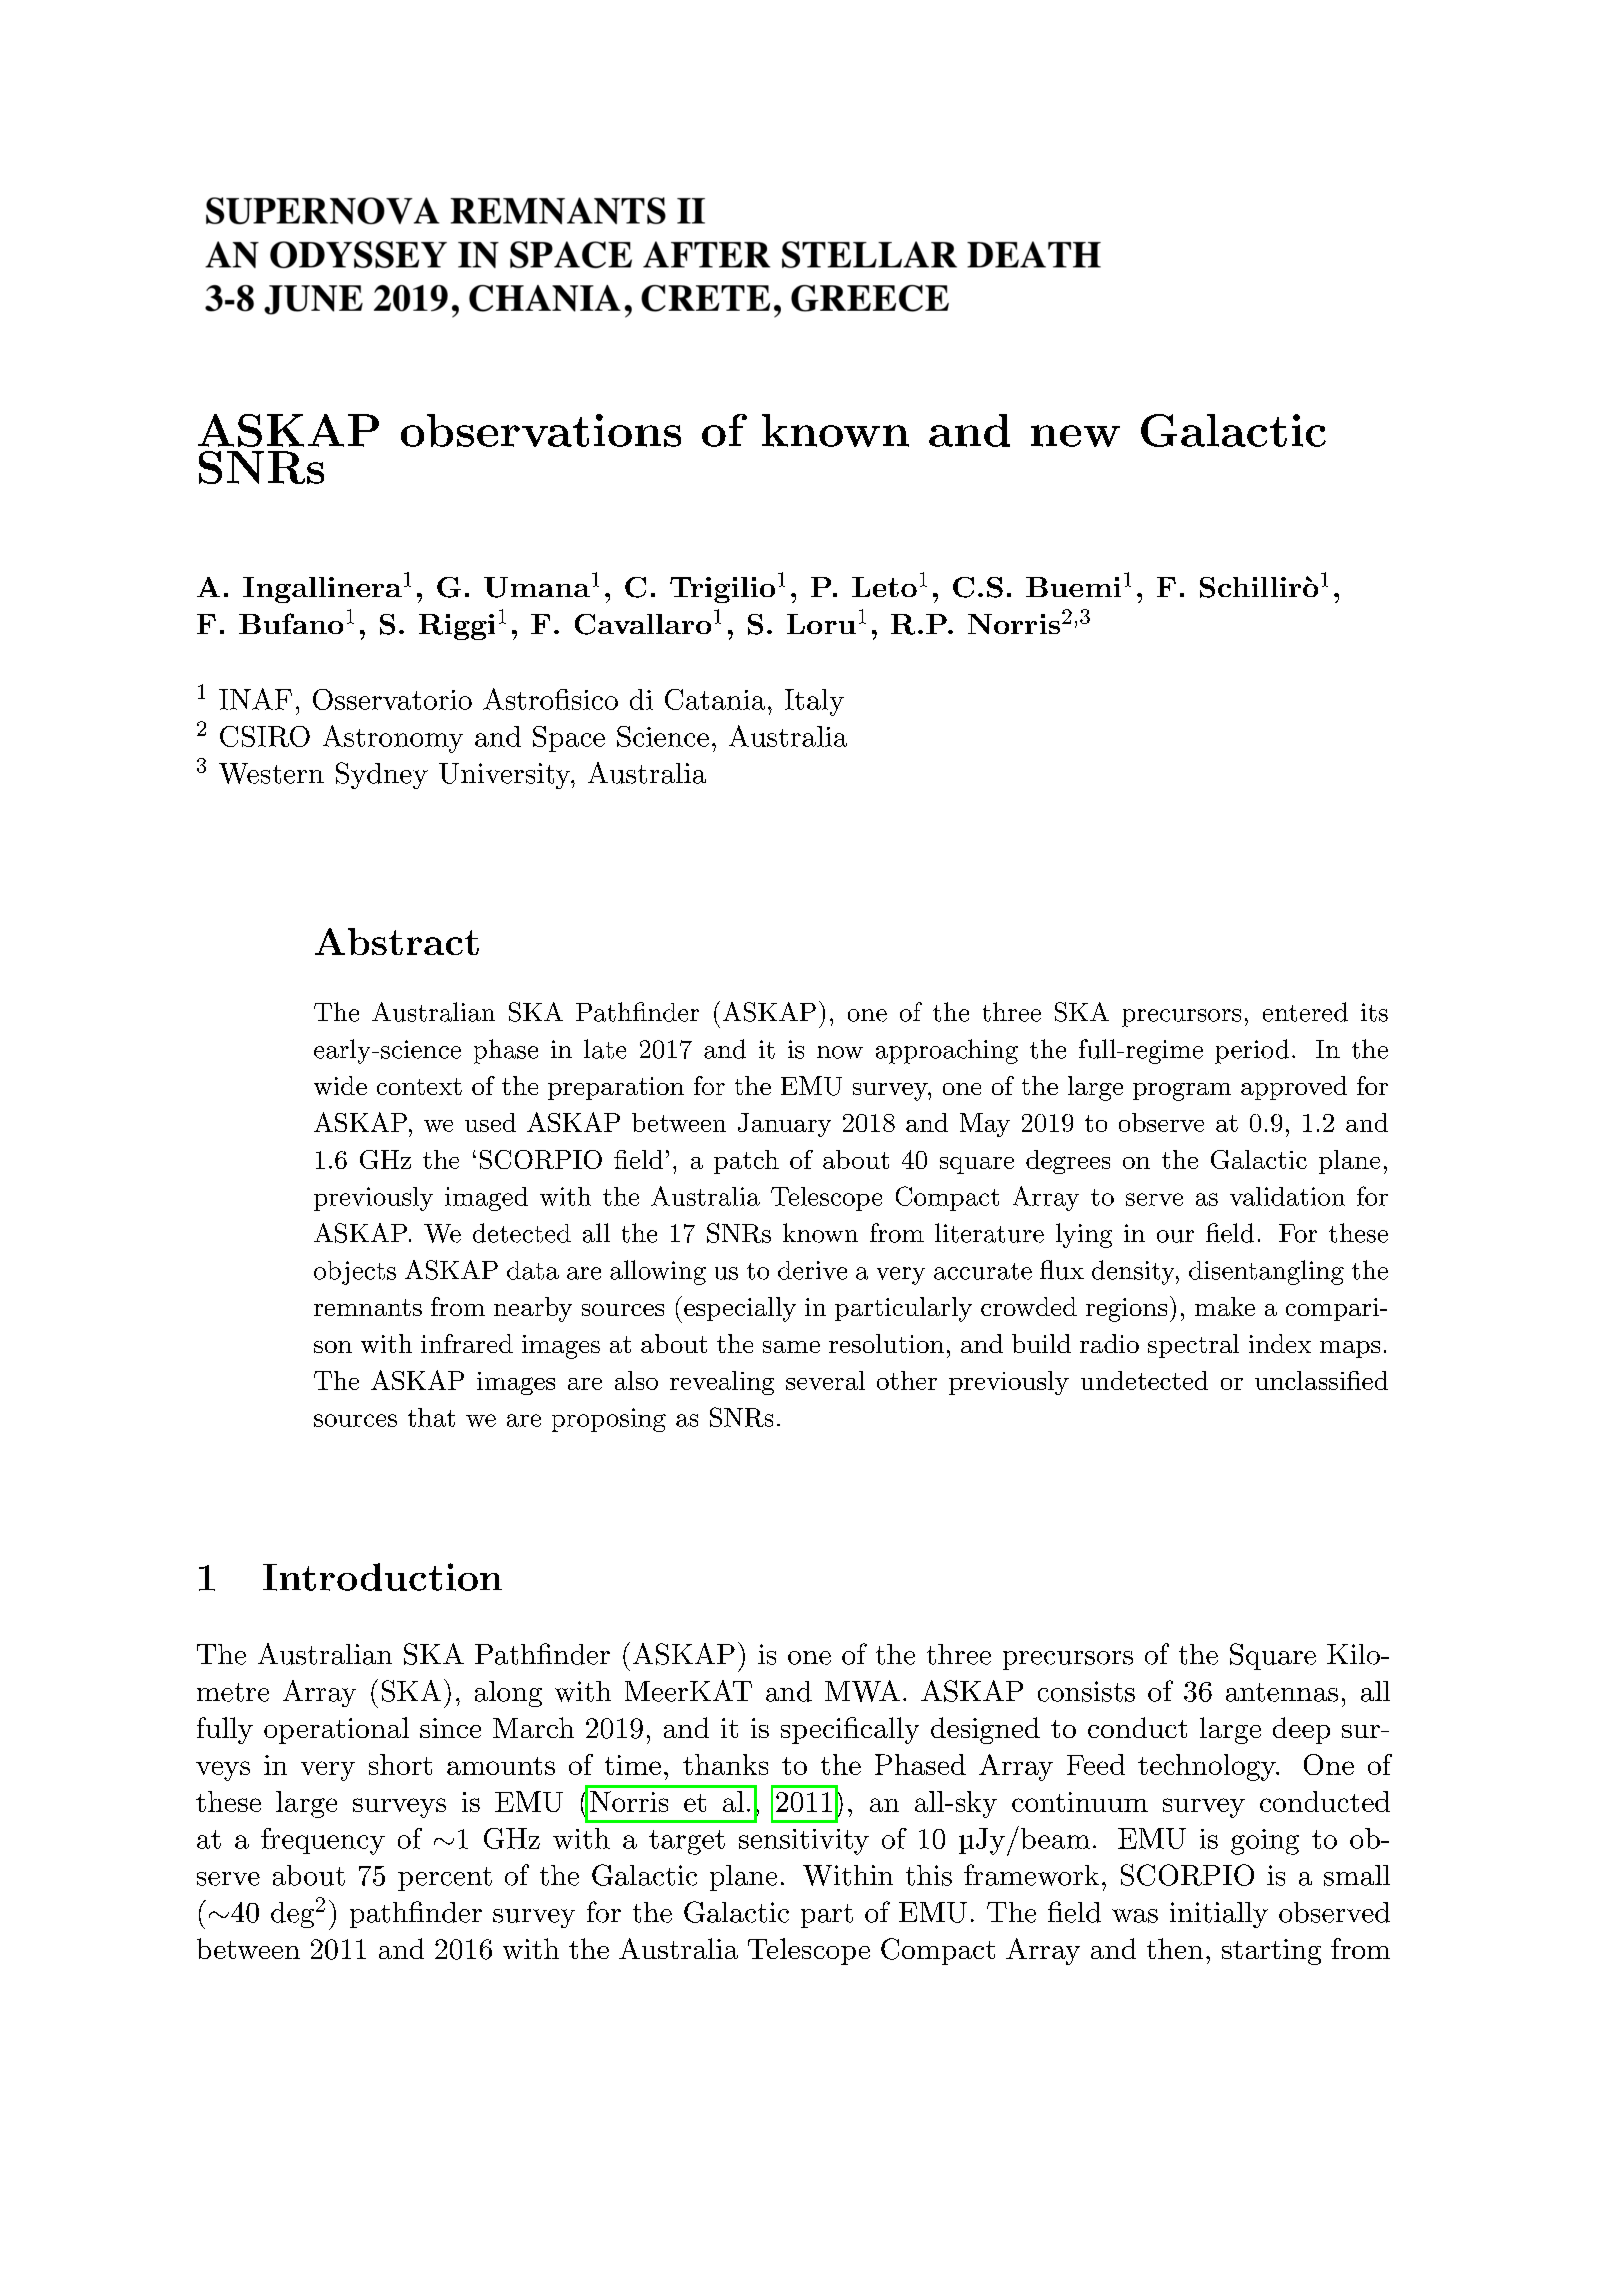  I want to click on sensitivity, so click(804, 1842).
